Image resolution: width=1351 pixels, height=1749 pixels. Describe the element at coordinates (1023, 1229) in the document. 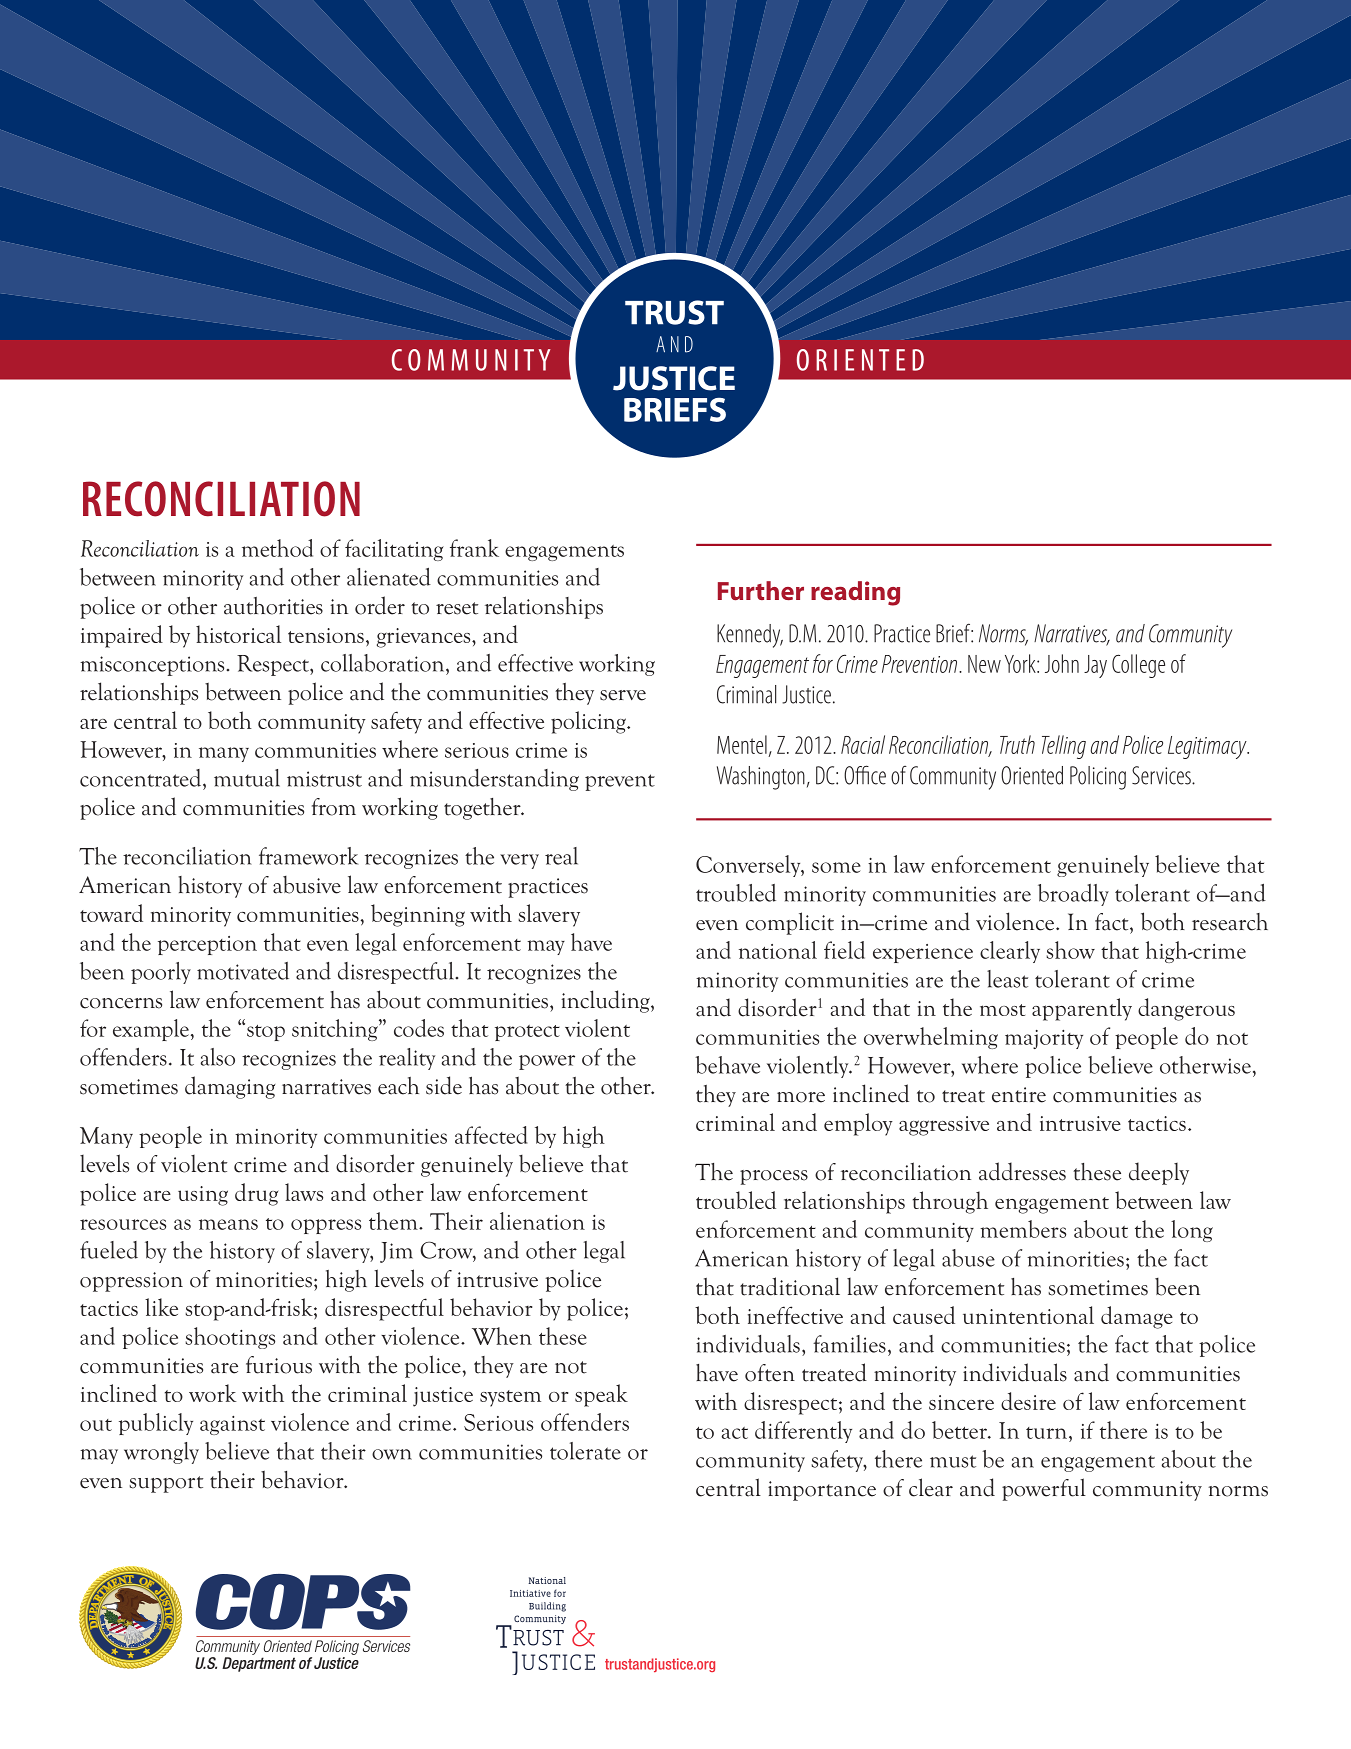

I see `members` at that location.
